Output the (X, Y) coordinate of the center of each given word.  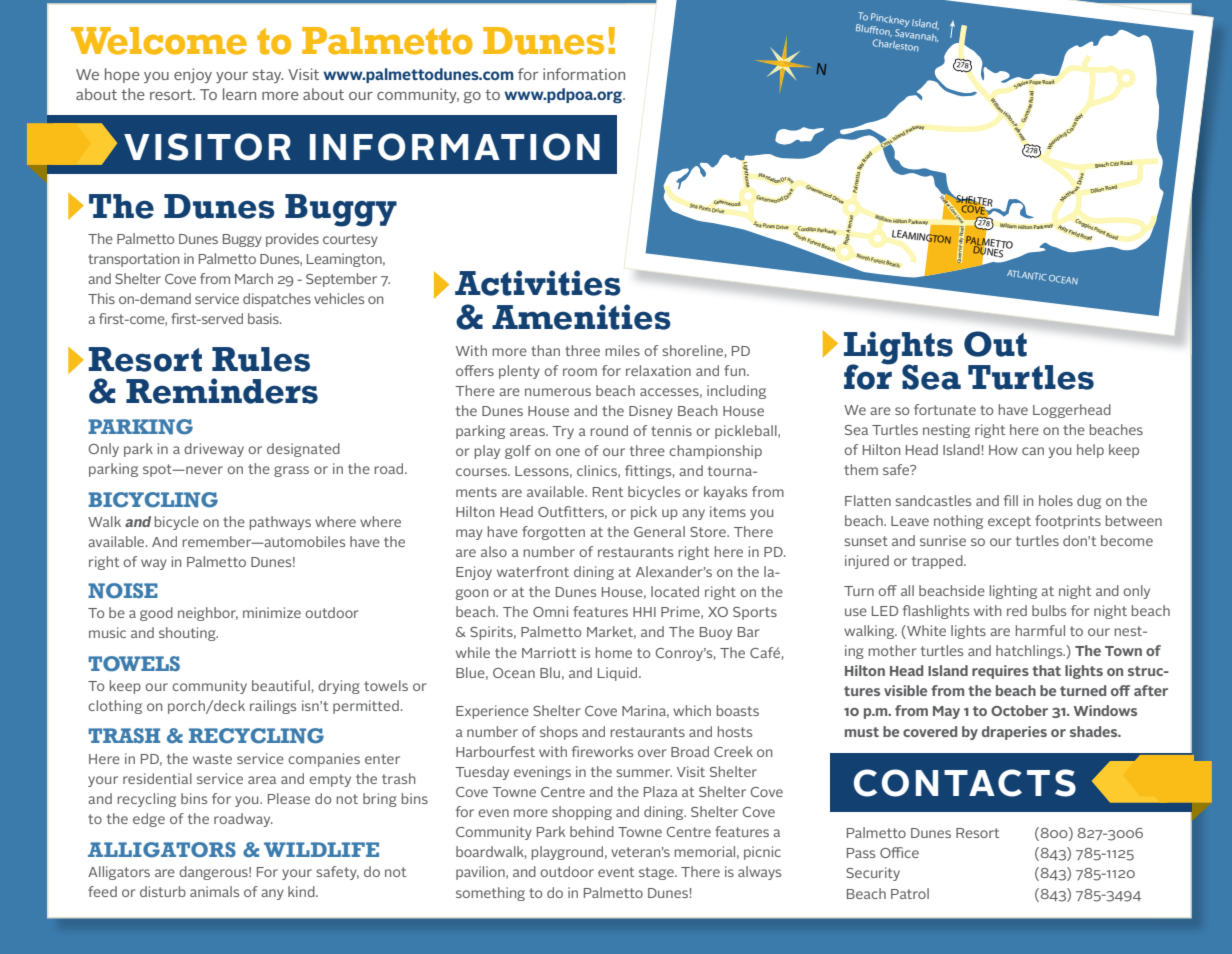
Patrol (910, 893)
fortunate (945, 409)
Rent (608, 492)
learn (239, 94)
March (254, 278)
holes (1056, 500)
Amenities (581, 317)
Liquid (619, 674)
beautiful (281, 685)
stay (268, 76)
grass (291, 471)
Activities (538, 283)
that (1046, 670)
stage (657, 873)
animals (214, 891)
